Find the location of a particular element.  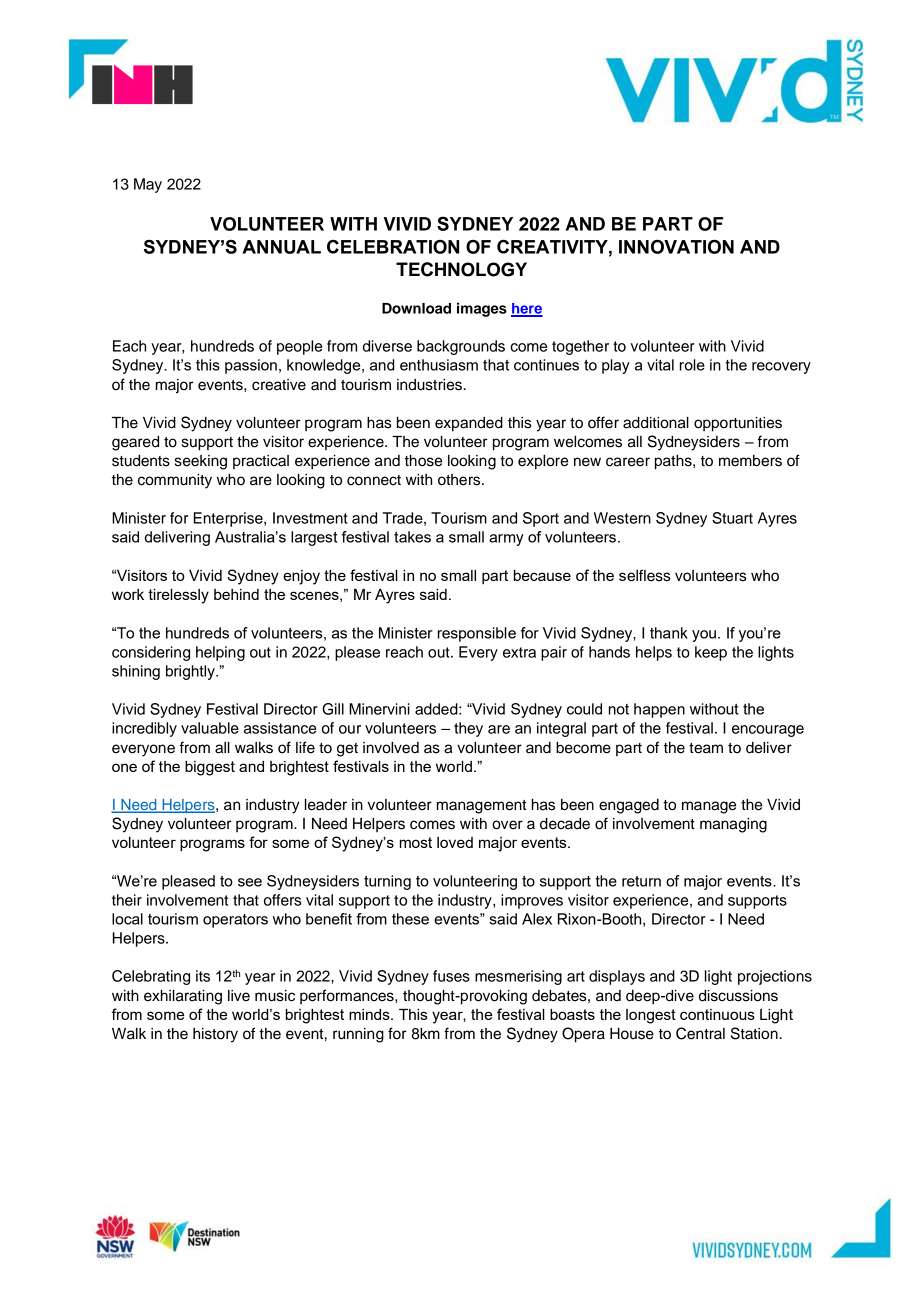

valuable is located at coordinates (210, 728).
